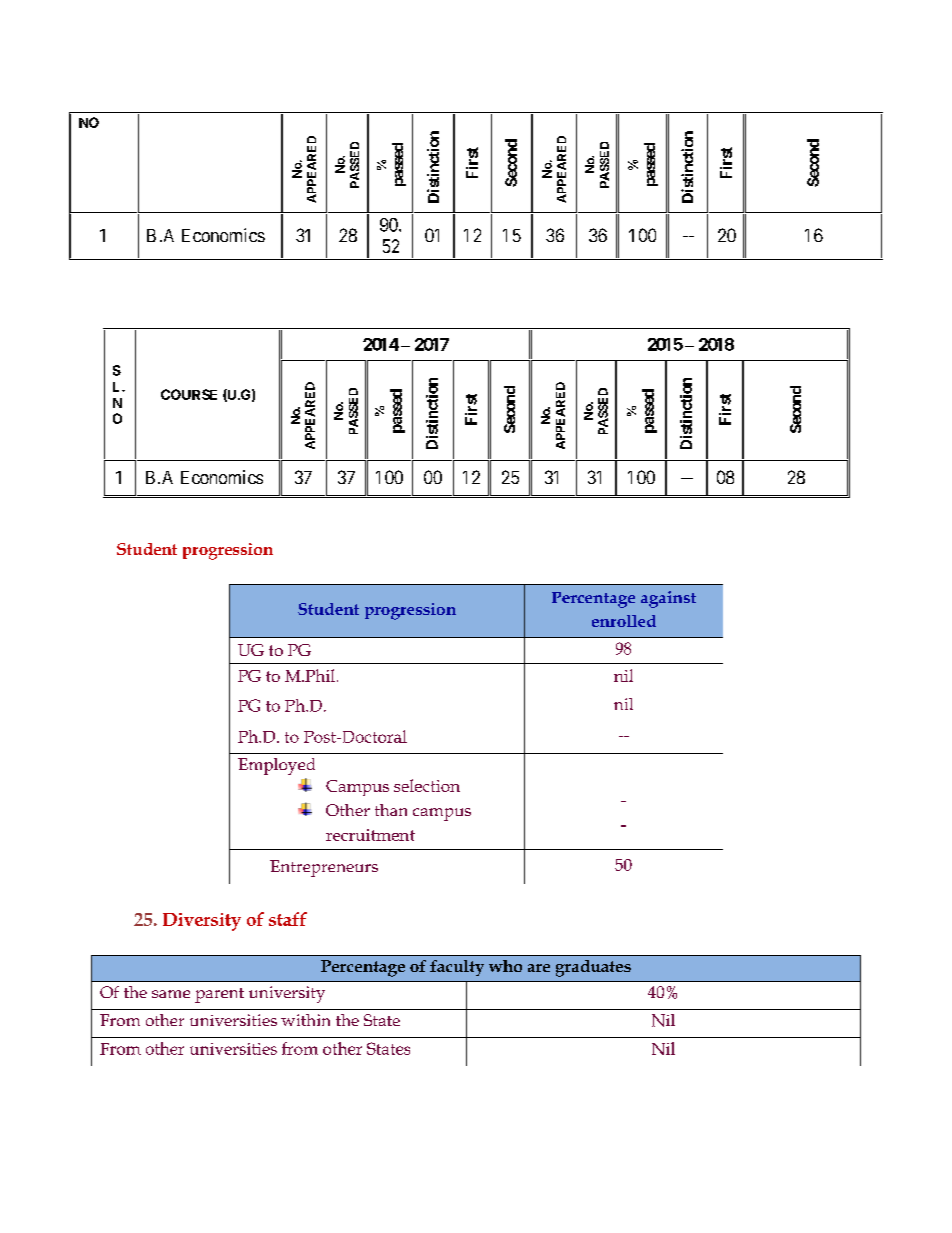 The image size is (952, 1233). Describe the element at coordinates (668, 599) in the screenshot. I see `against` at that location.
